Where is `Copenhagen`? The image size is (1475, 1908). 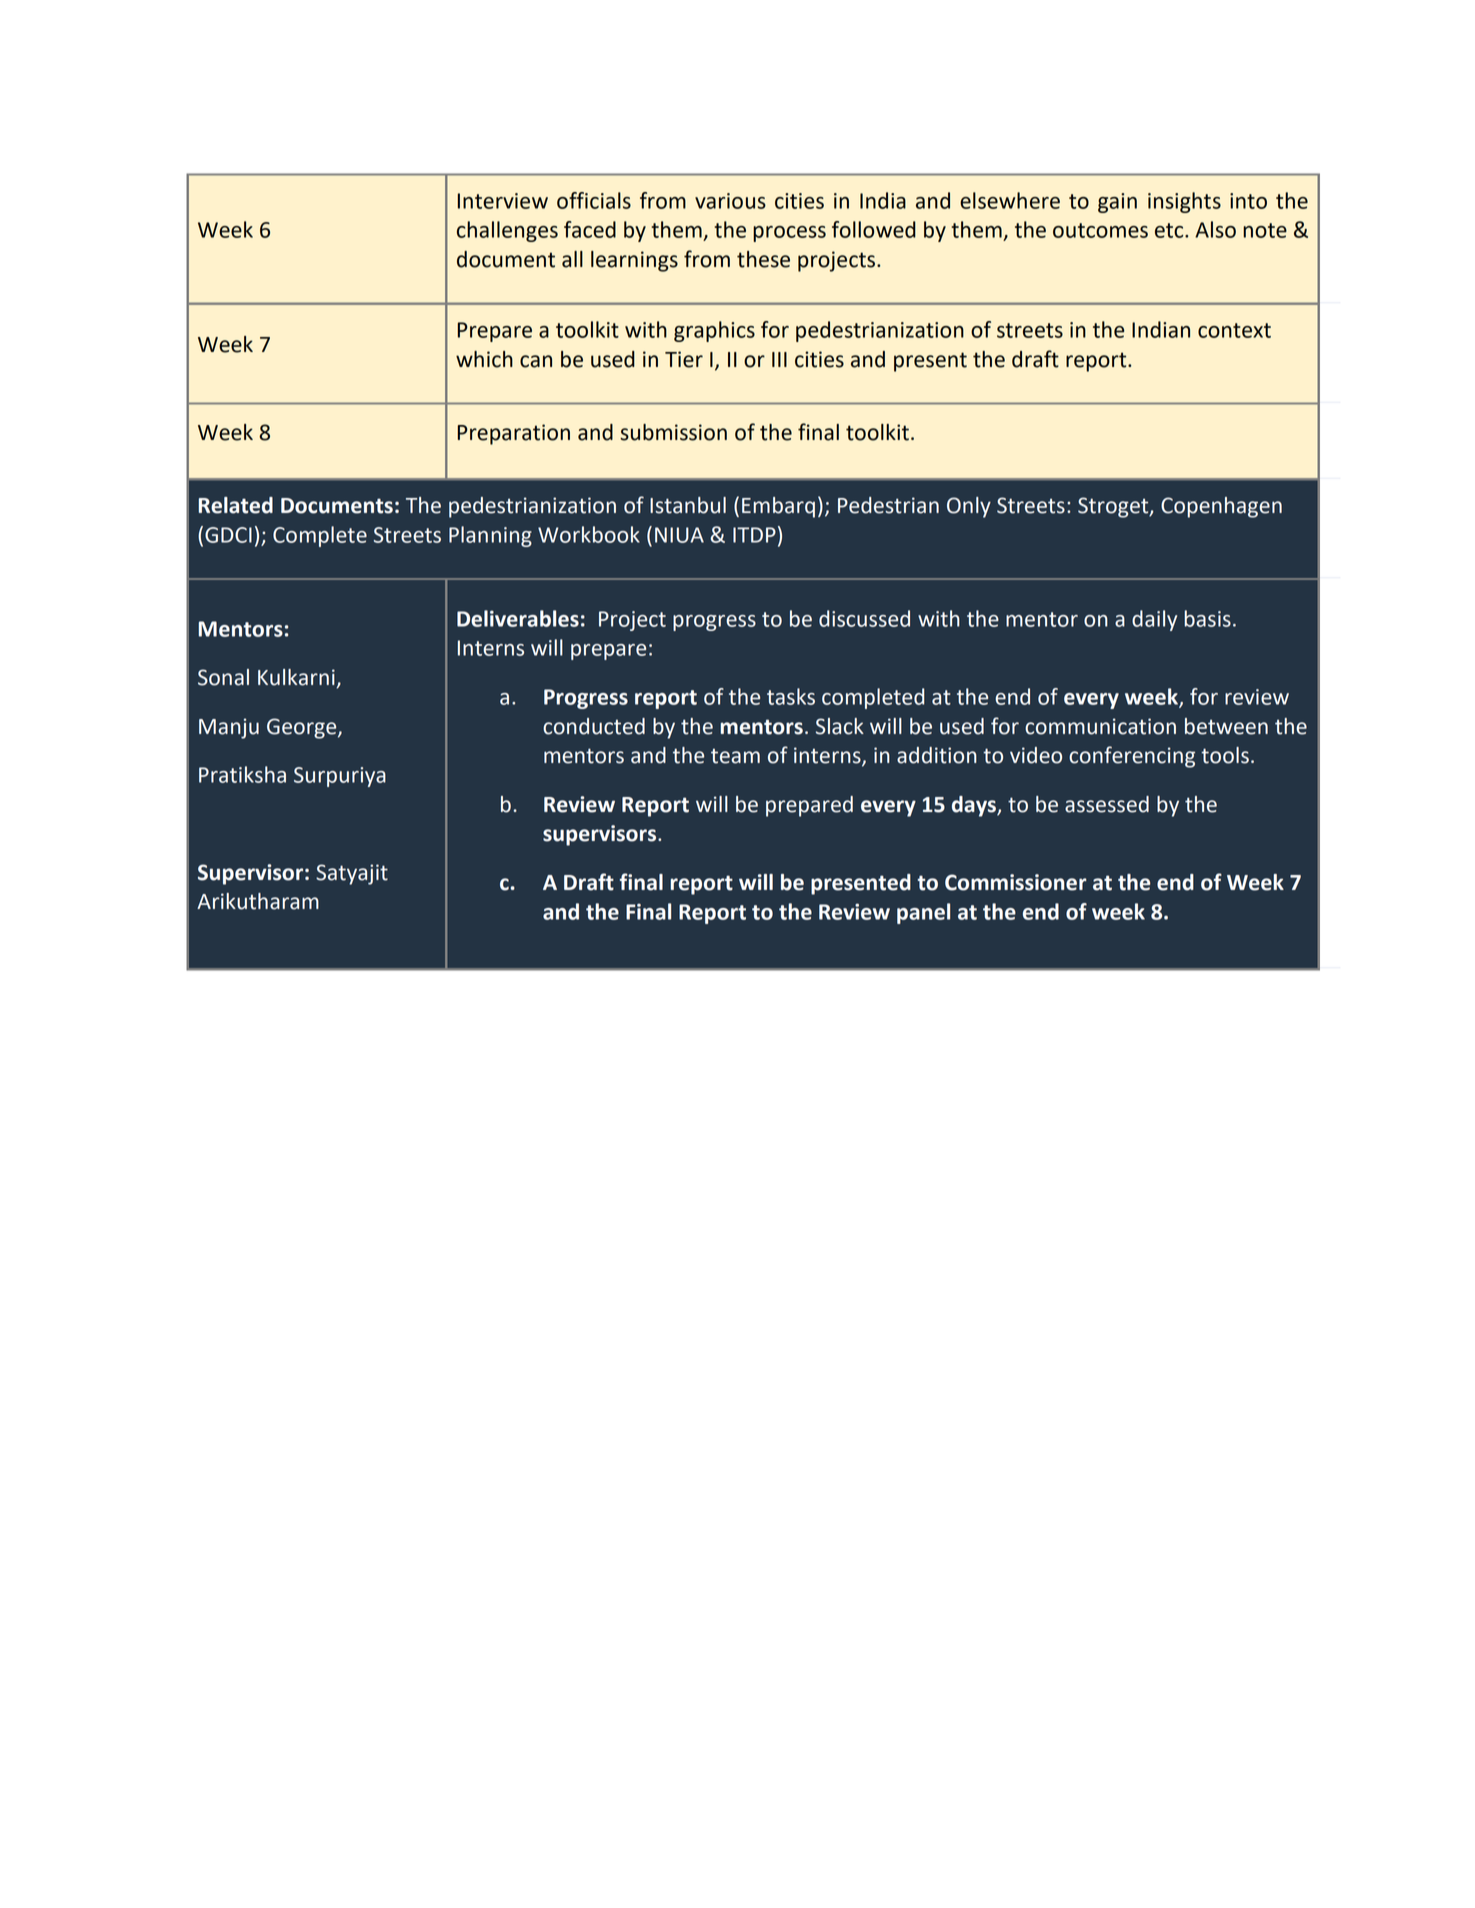 Copenhagen is located at coordinates (1221, 507).
